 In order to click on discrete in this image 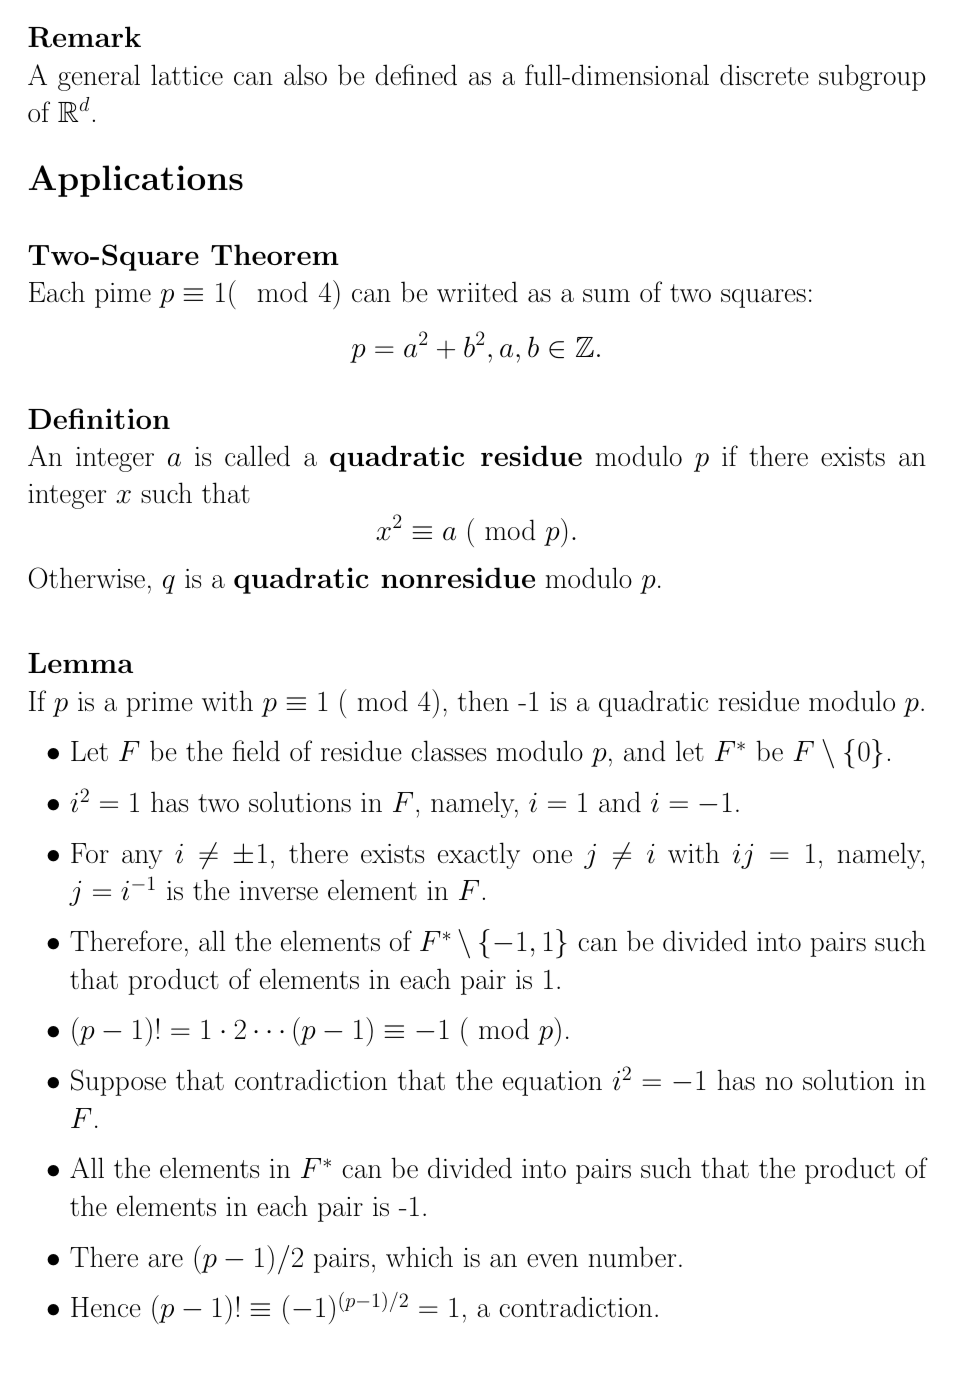, I will do `click(764, 75)`.
